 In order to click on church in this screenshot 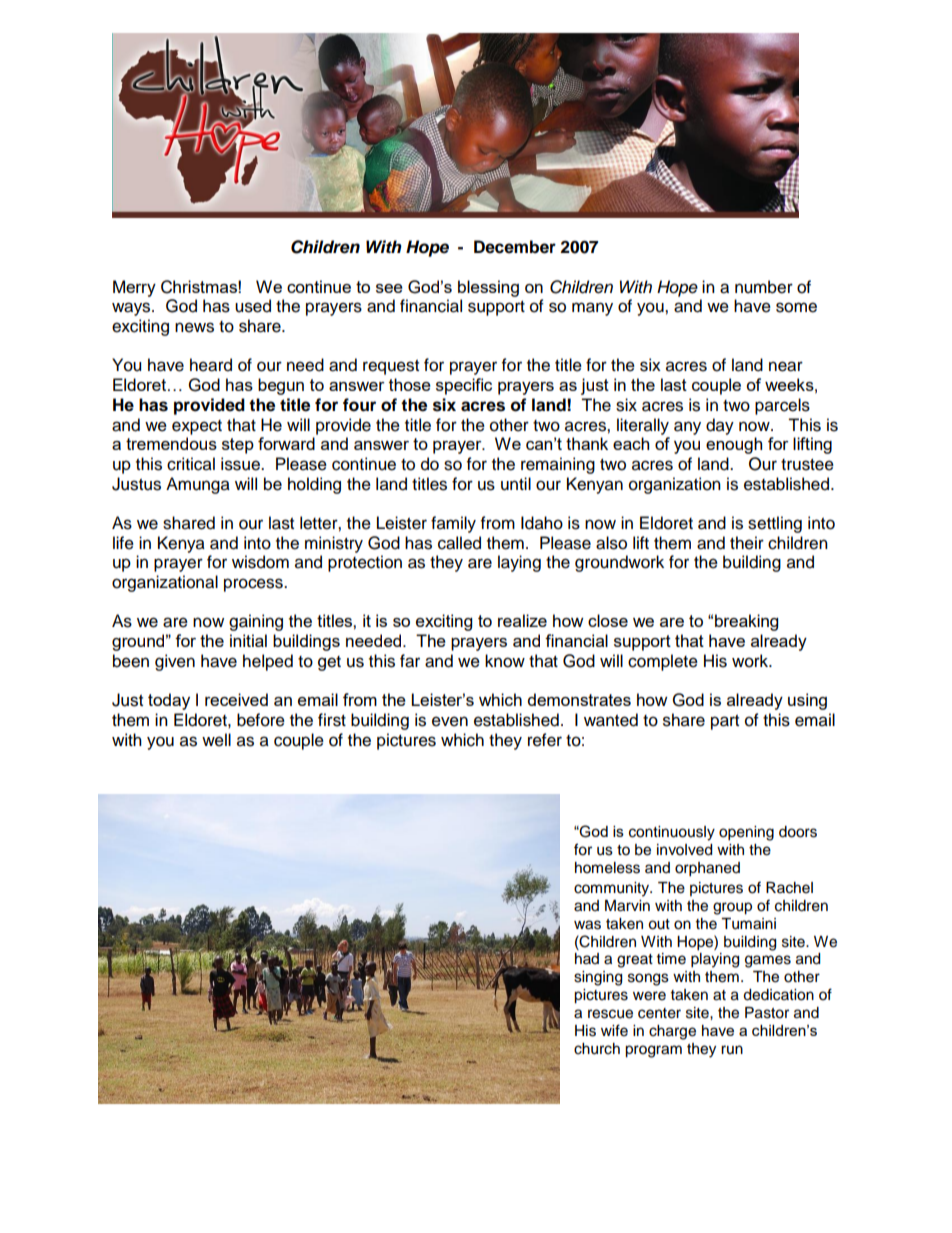, I will do `click(597, 1049)`.
